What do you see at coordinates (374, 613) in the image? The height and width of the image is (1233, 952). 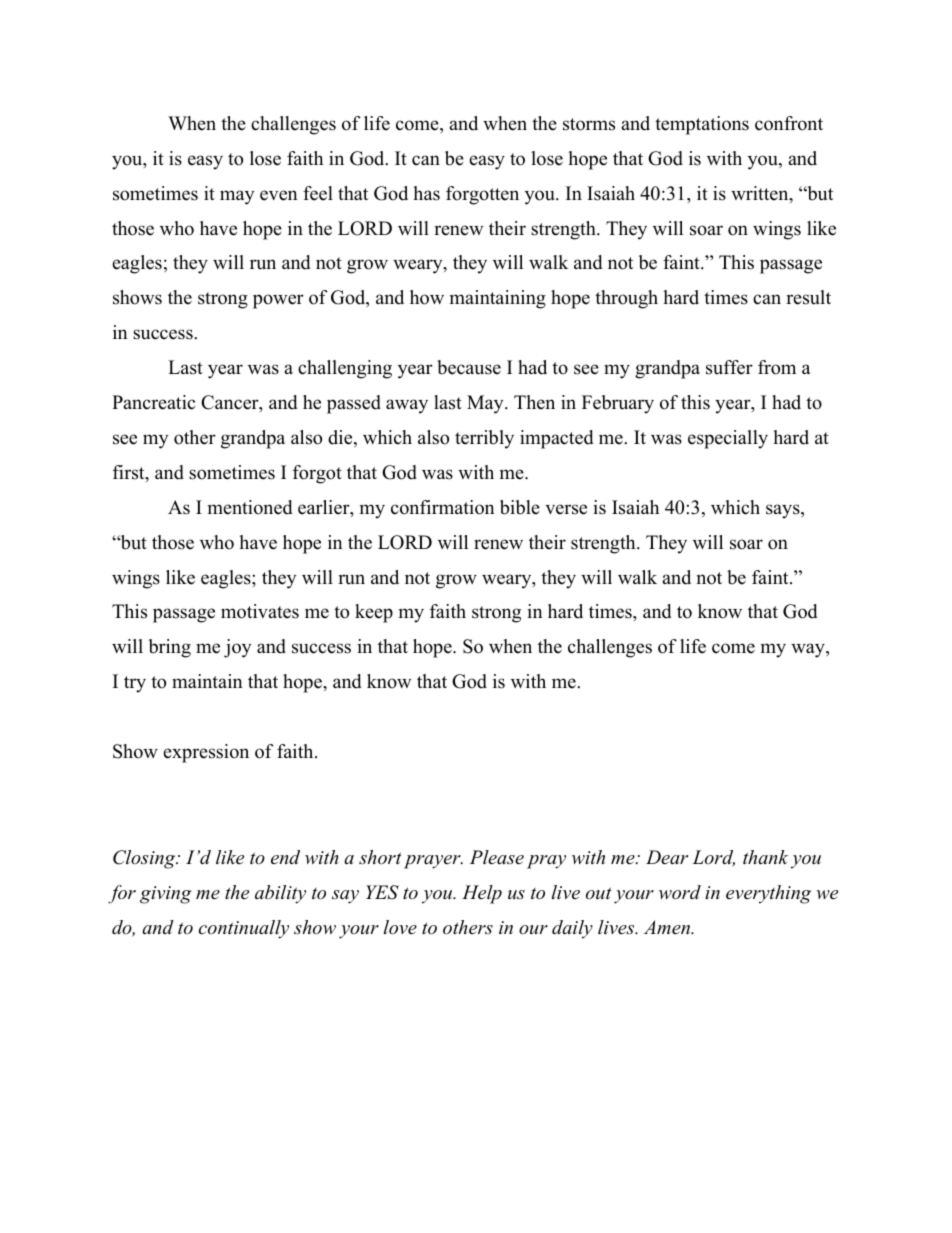 I see `keep` at bounding box center [374, 613].
